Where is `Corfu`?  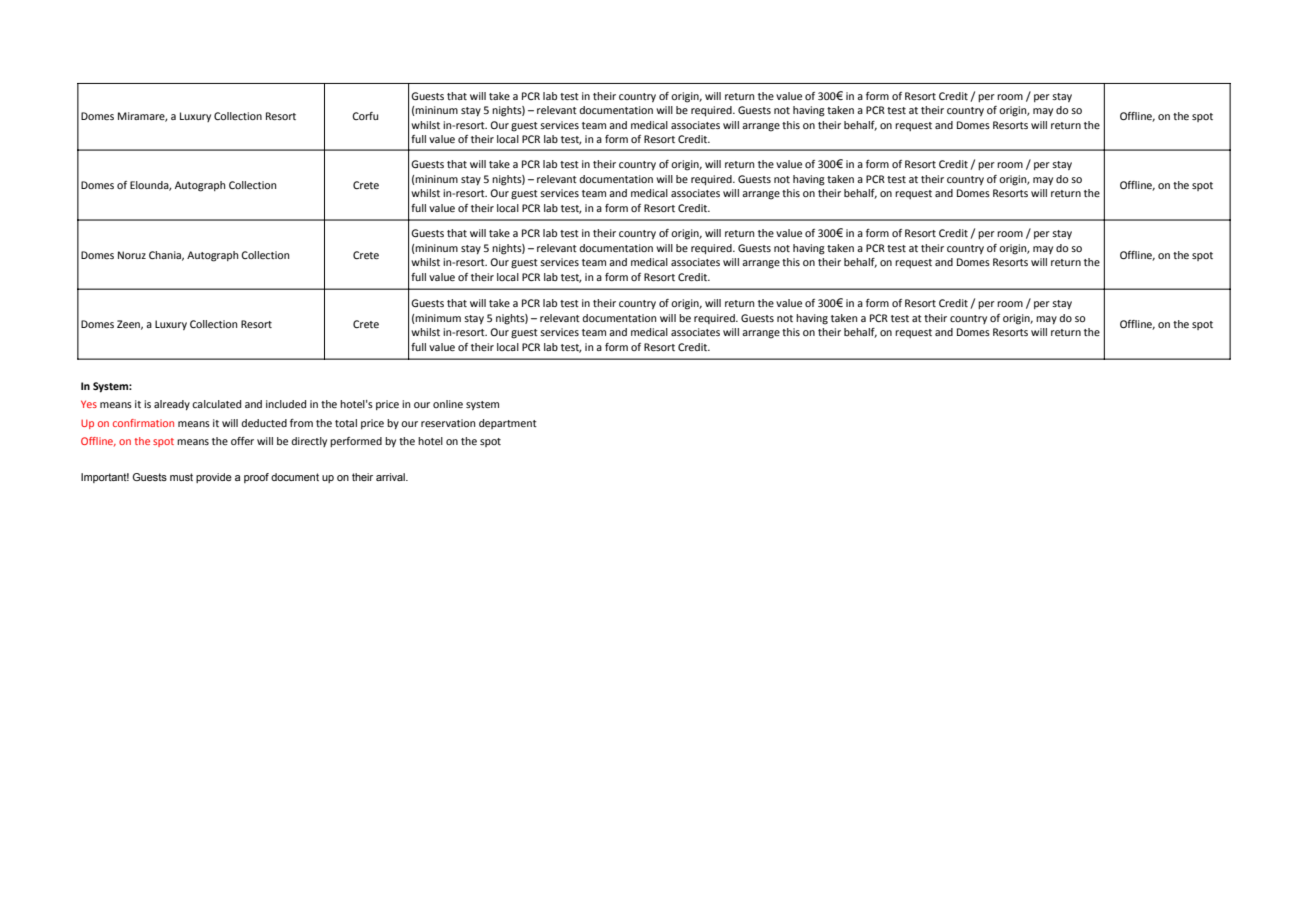 Corfu is located at coordinates (365, 116).
